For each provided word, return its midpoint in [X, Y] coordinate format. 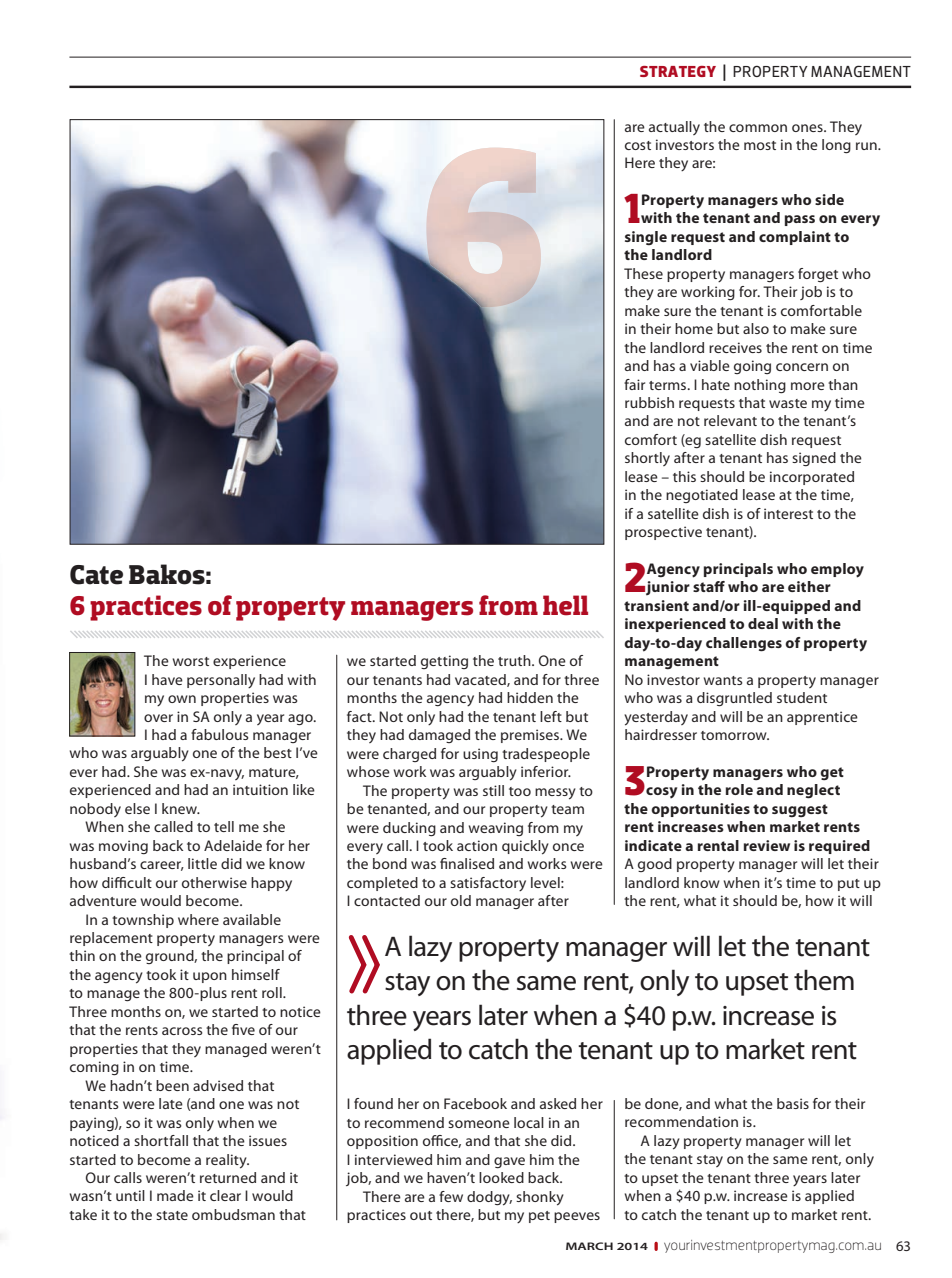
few [451, 1196]
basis [793, 1103]
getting [444, 662]
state [172, 1215]
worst [191, 661]
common [758, 128]
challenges [744, 644]
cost [638, 145]
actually [674, 128]
